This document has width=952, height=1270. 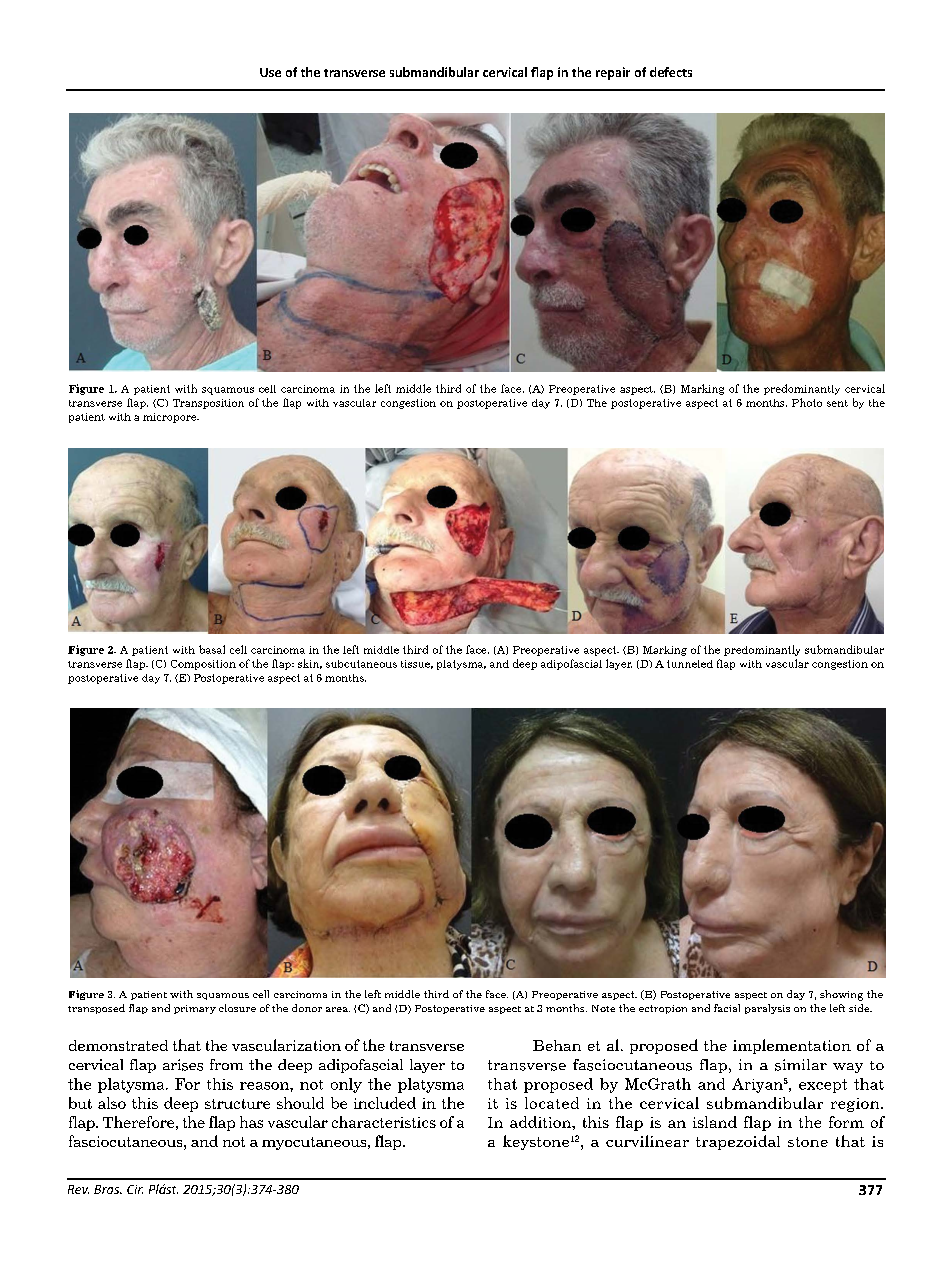 What do you see at coordinates (613, 73) in the document?
I see `repair` at bounding box center [613, 73].
